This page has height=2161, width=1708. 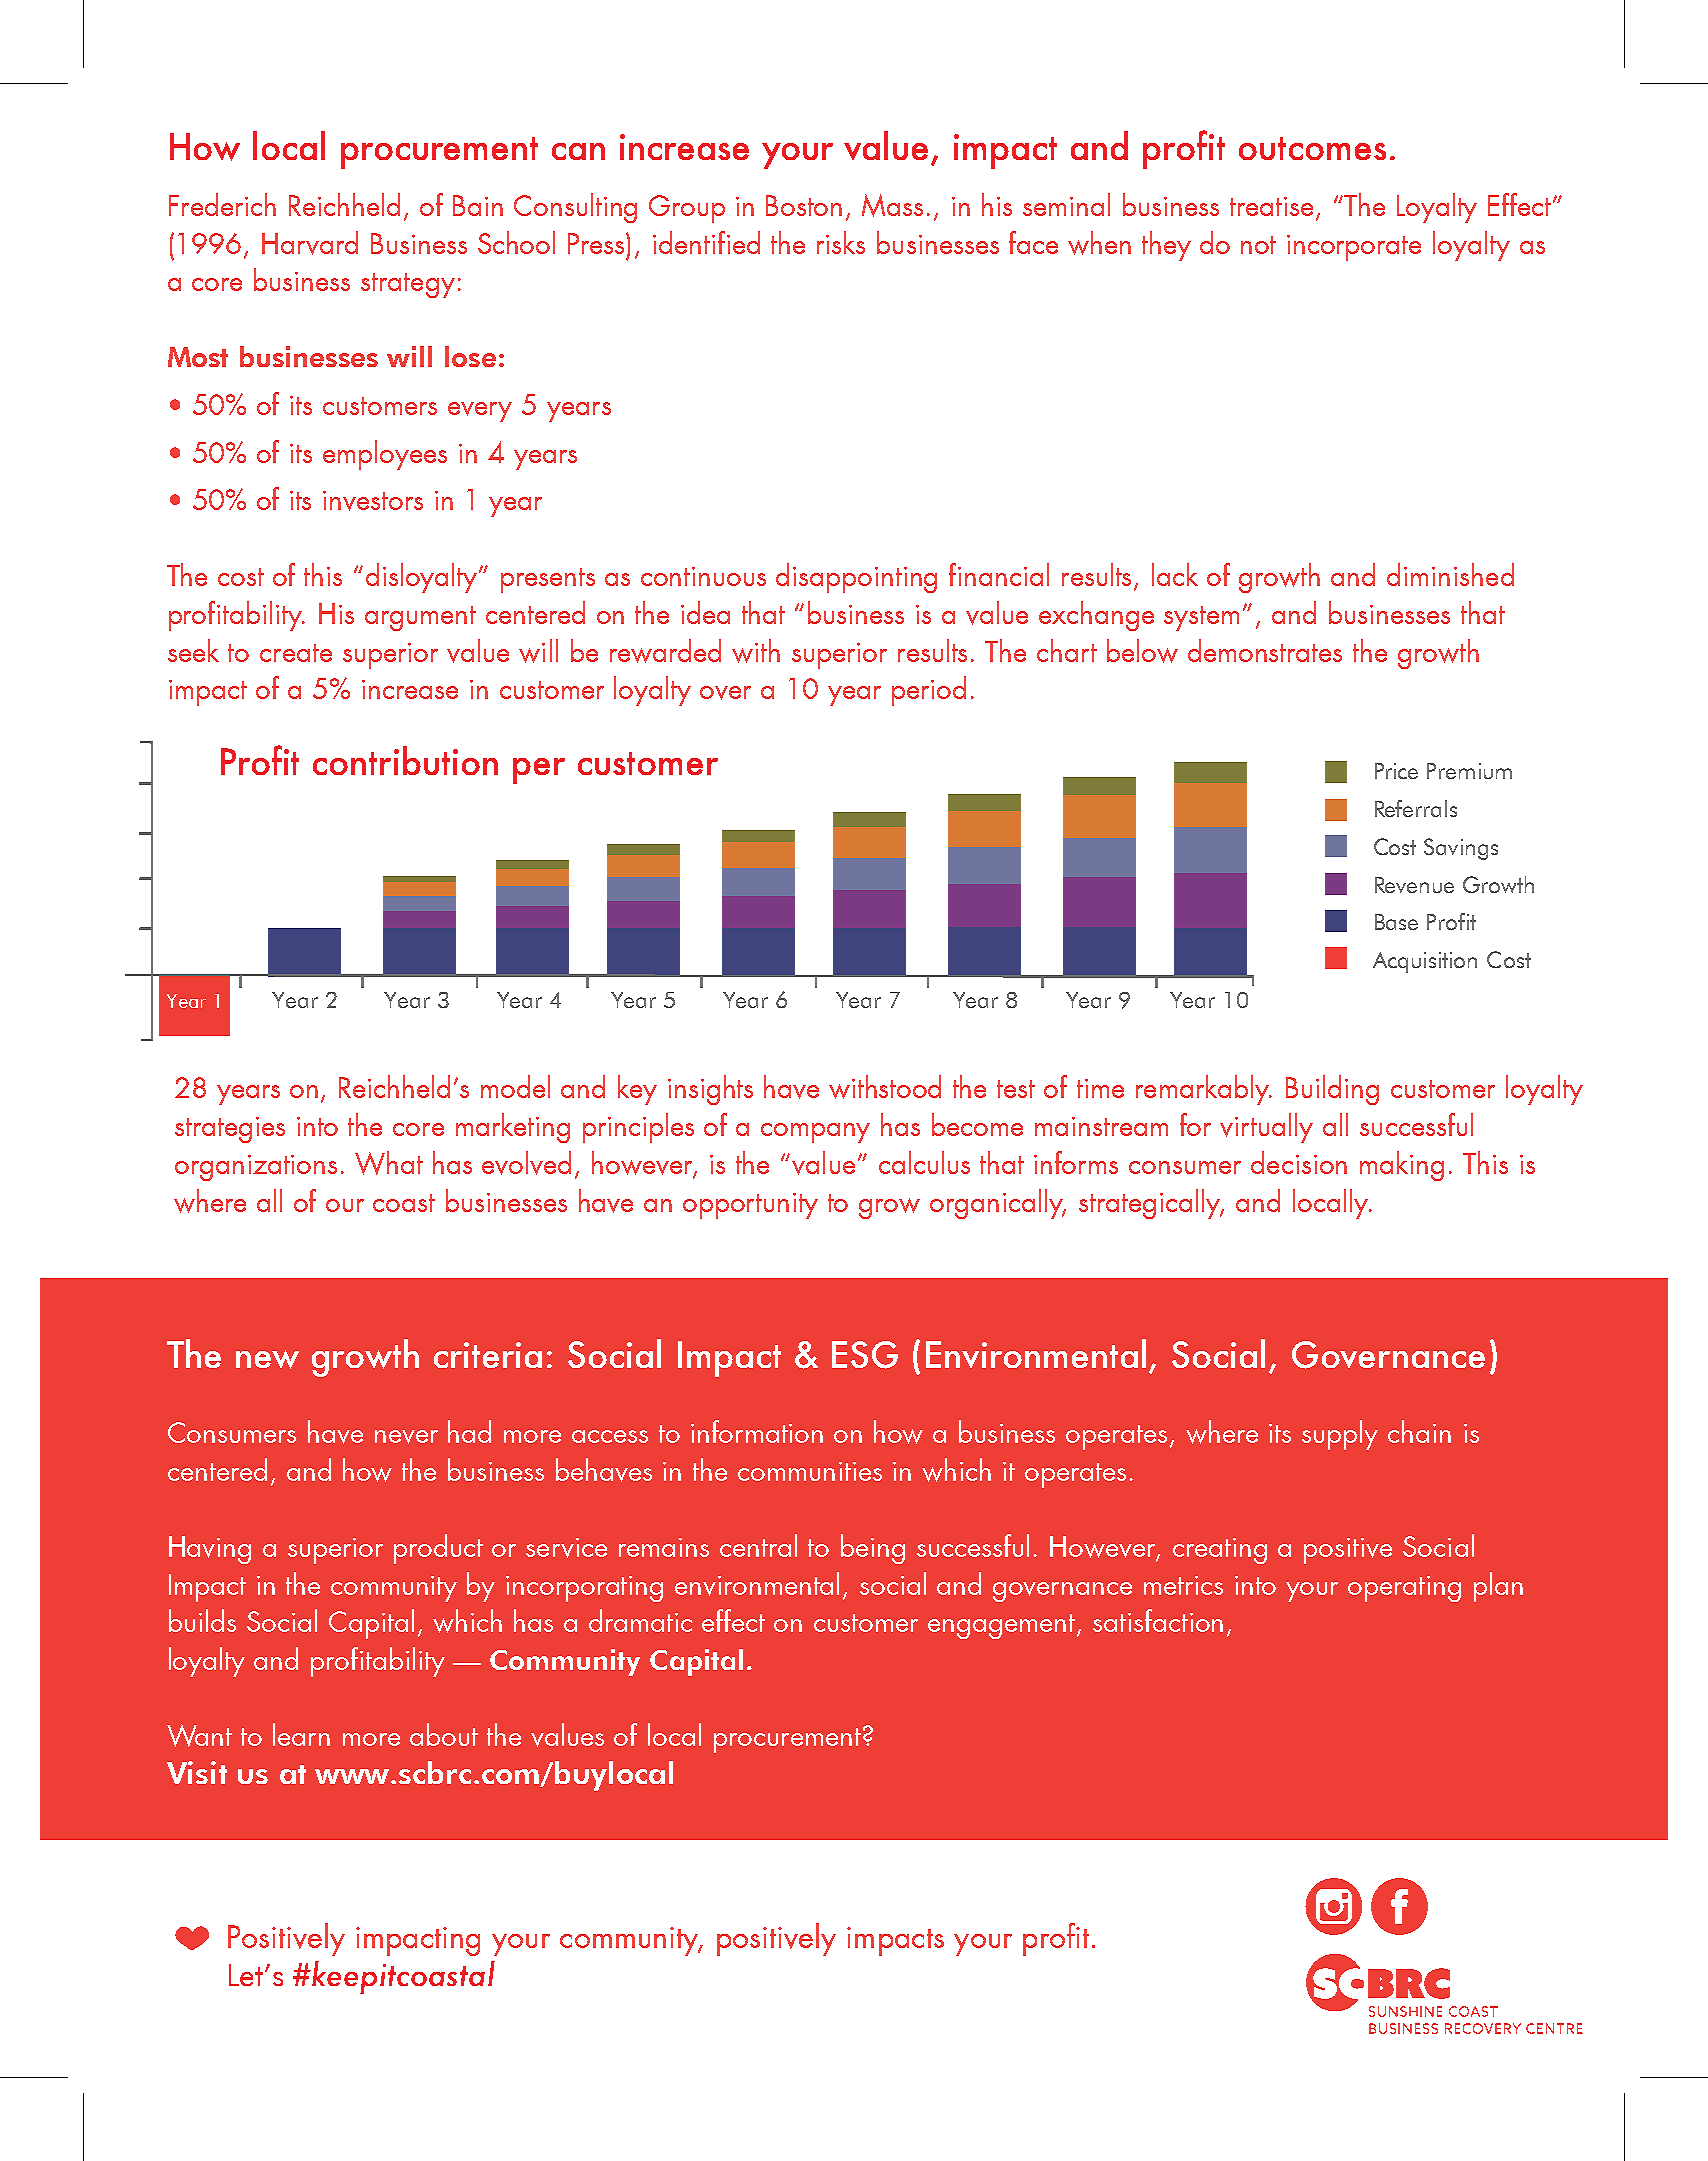 What do you see at coordinates (1273, 208) in the page?
I see `treatise` at bounding box center [1273, 208].
